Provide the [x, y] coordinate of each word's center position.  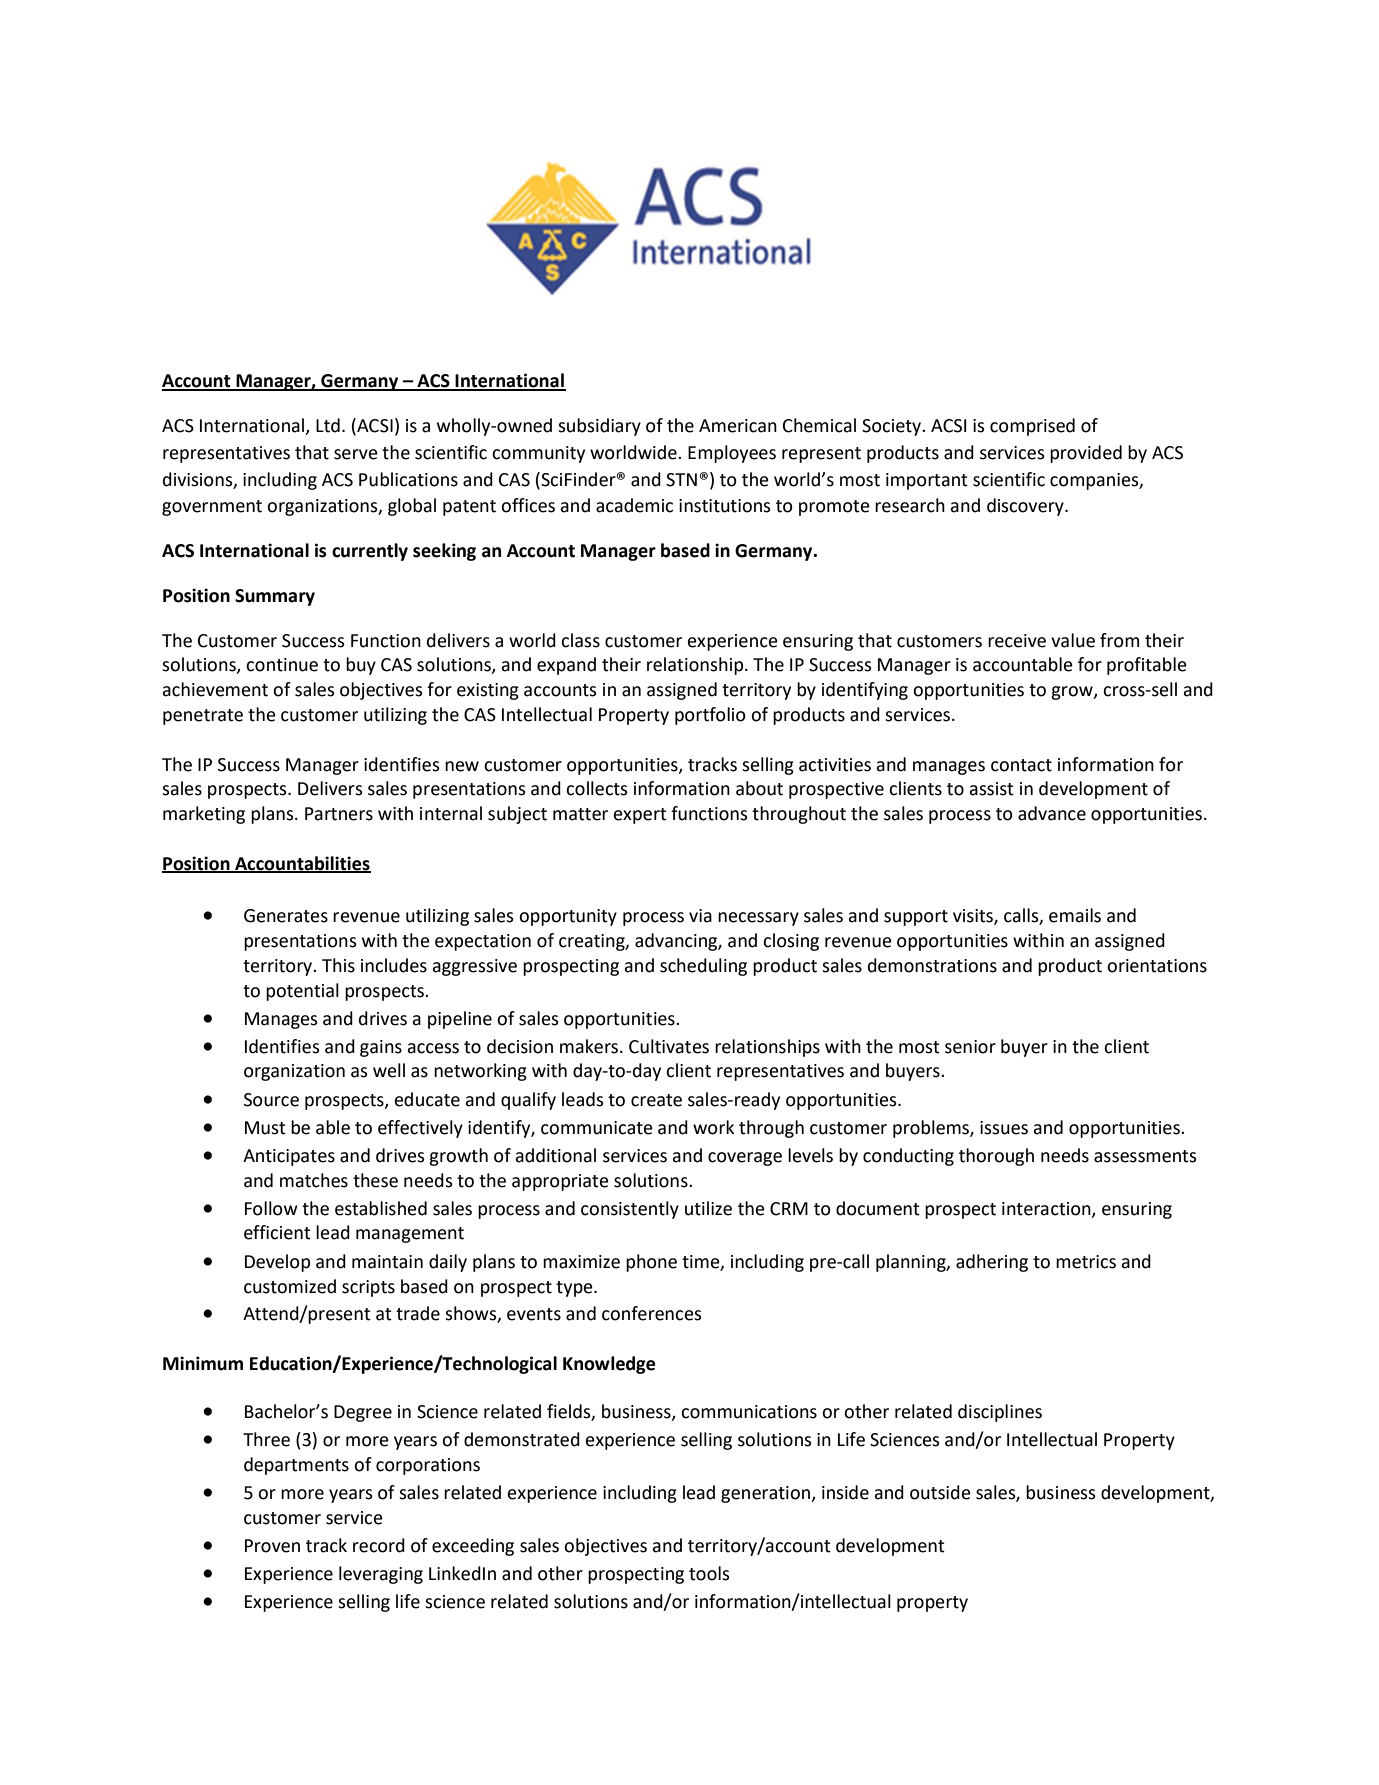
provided [1086, 454]
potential [302, 992]
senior [970, 1047]
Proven [272, 1546]
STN [681, 480]
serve [356, 454]
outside [940, 1492]
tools [709, 1573]
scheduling [703, 967]
